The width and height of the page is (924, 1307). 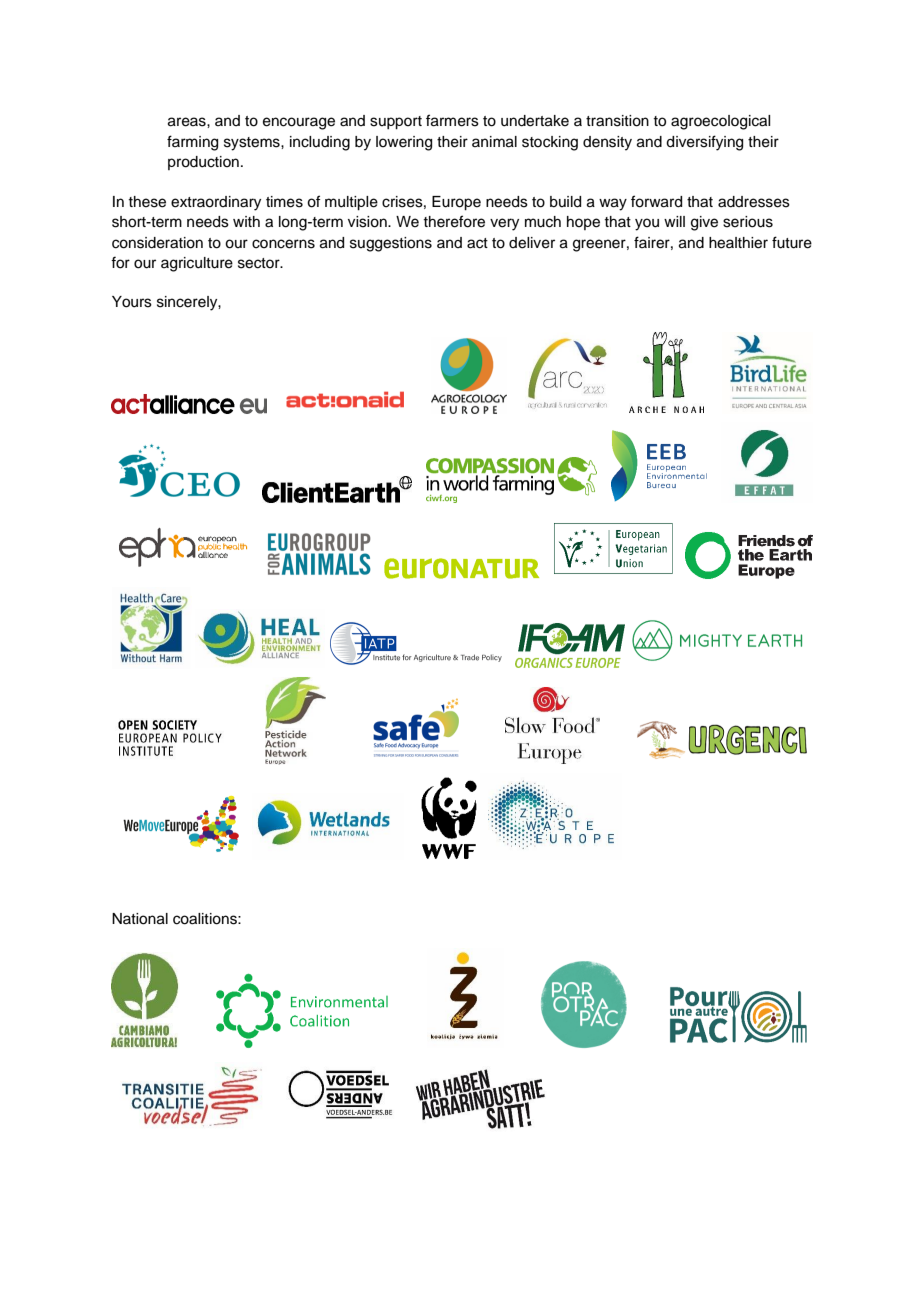 I want to click on diversifying, so click(x=704, y=143).
